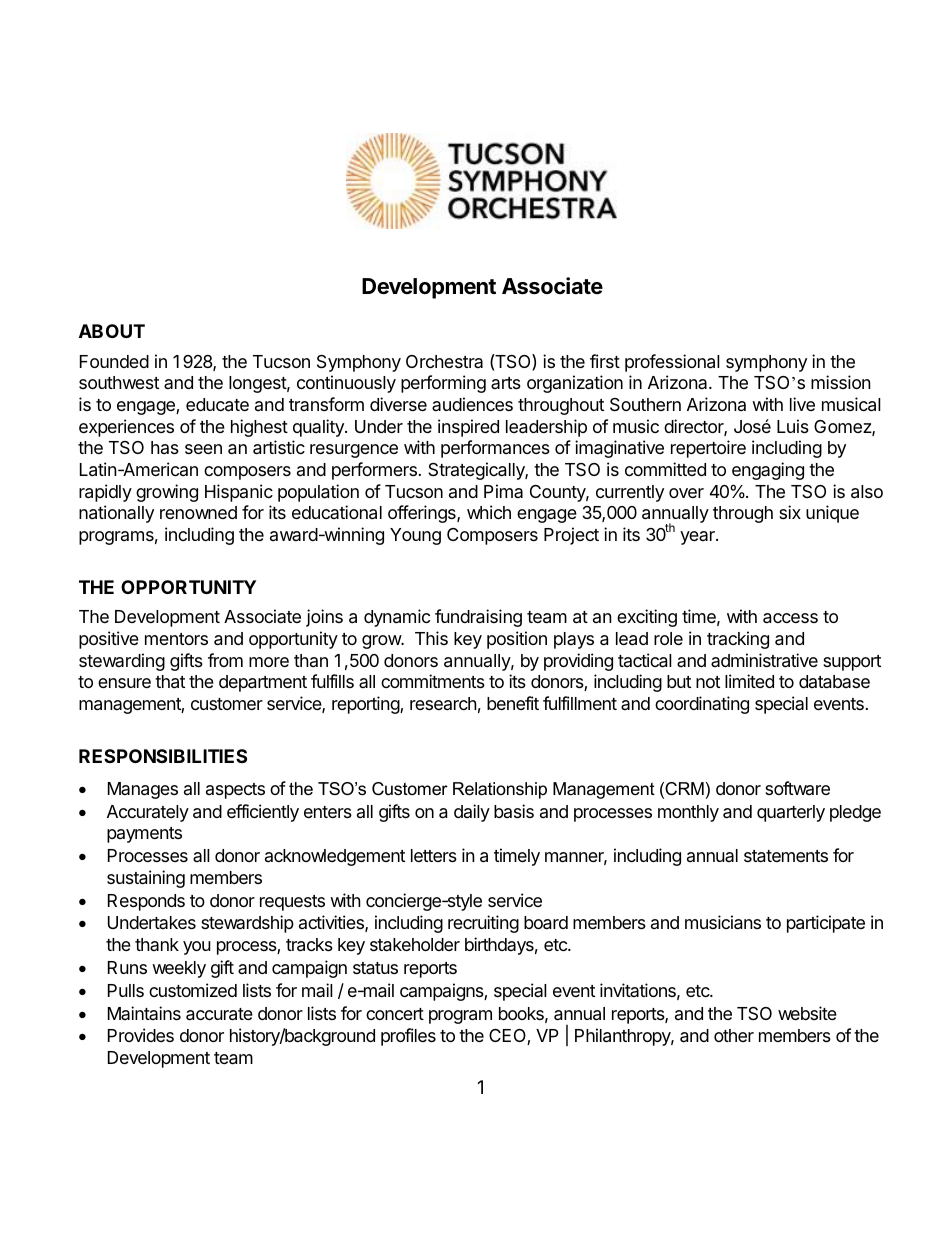  Describe the element at coordinates (749, 681) in the page. I see `limited` at that location.
